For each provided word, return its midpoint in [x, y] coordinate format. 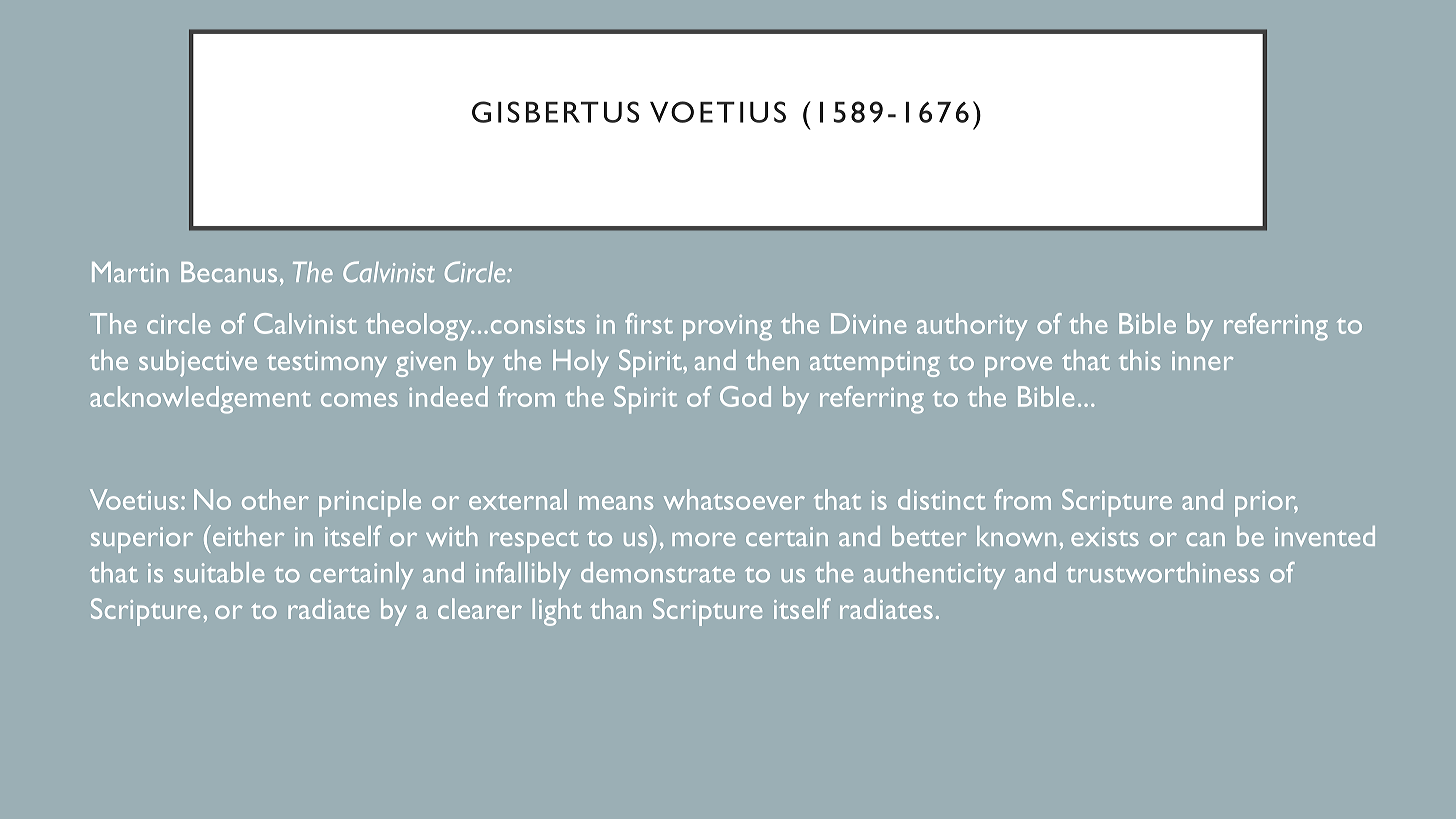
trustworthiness [1163, 572]
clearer [480, 608]
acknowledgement [200, 400]
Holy [581, 363]
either [247, 535]
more [703, 539]
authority [972, 327]
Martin [130, 272]
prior [1266, 504]
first [649, 323]
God [745, 396]
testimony [327, 364]
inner [1202, 360]
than [615, 608]
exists [1105, 536]
